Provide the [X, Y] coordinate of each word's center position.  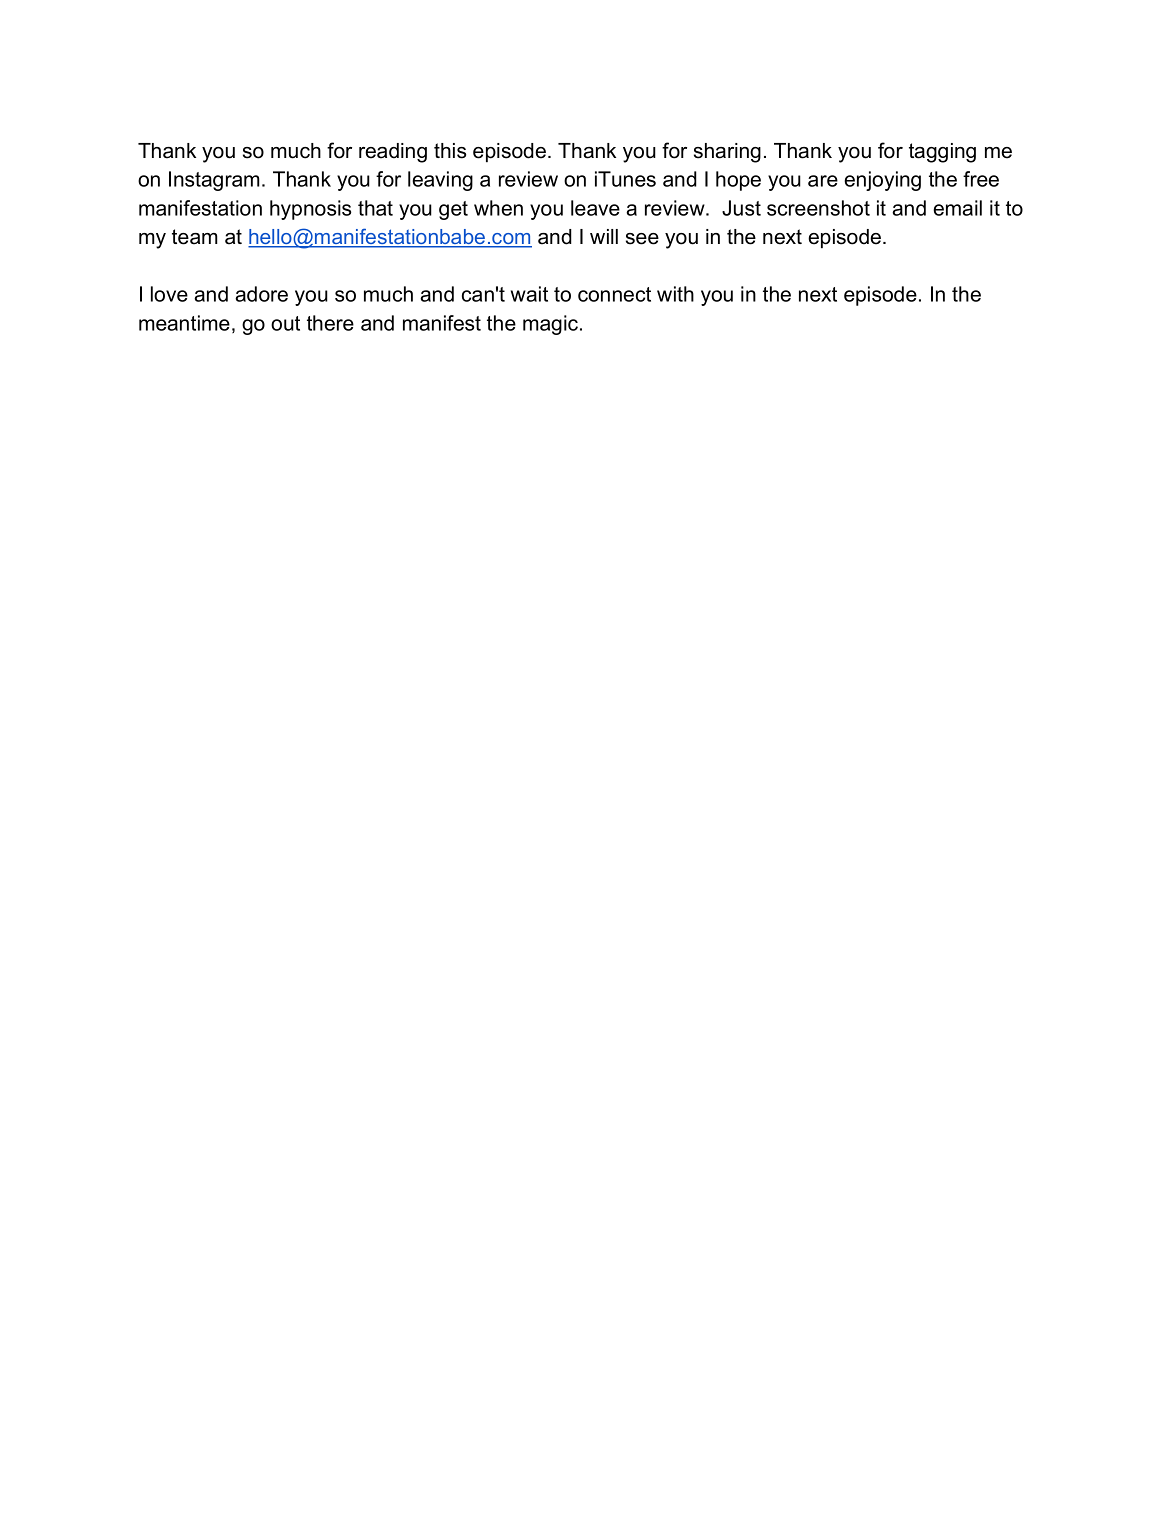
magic [552, 325]
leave [595, 208]
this [450, 151]
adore [261, 294]
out [285, 323]
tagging [942, 153]
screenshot [818, 208]
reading [393, 153]
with [675, 294]
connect [614, 294]
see [642, 239]
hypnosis [310, 210]
